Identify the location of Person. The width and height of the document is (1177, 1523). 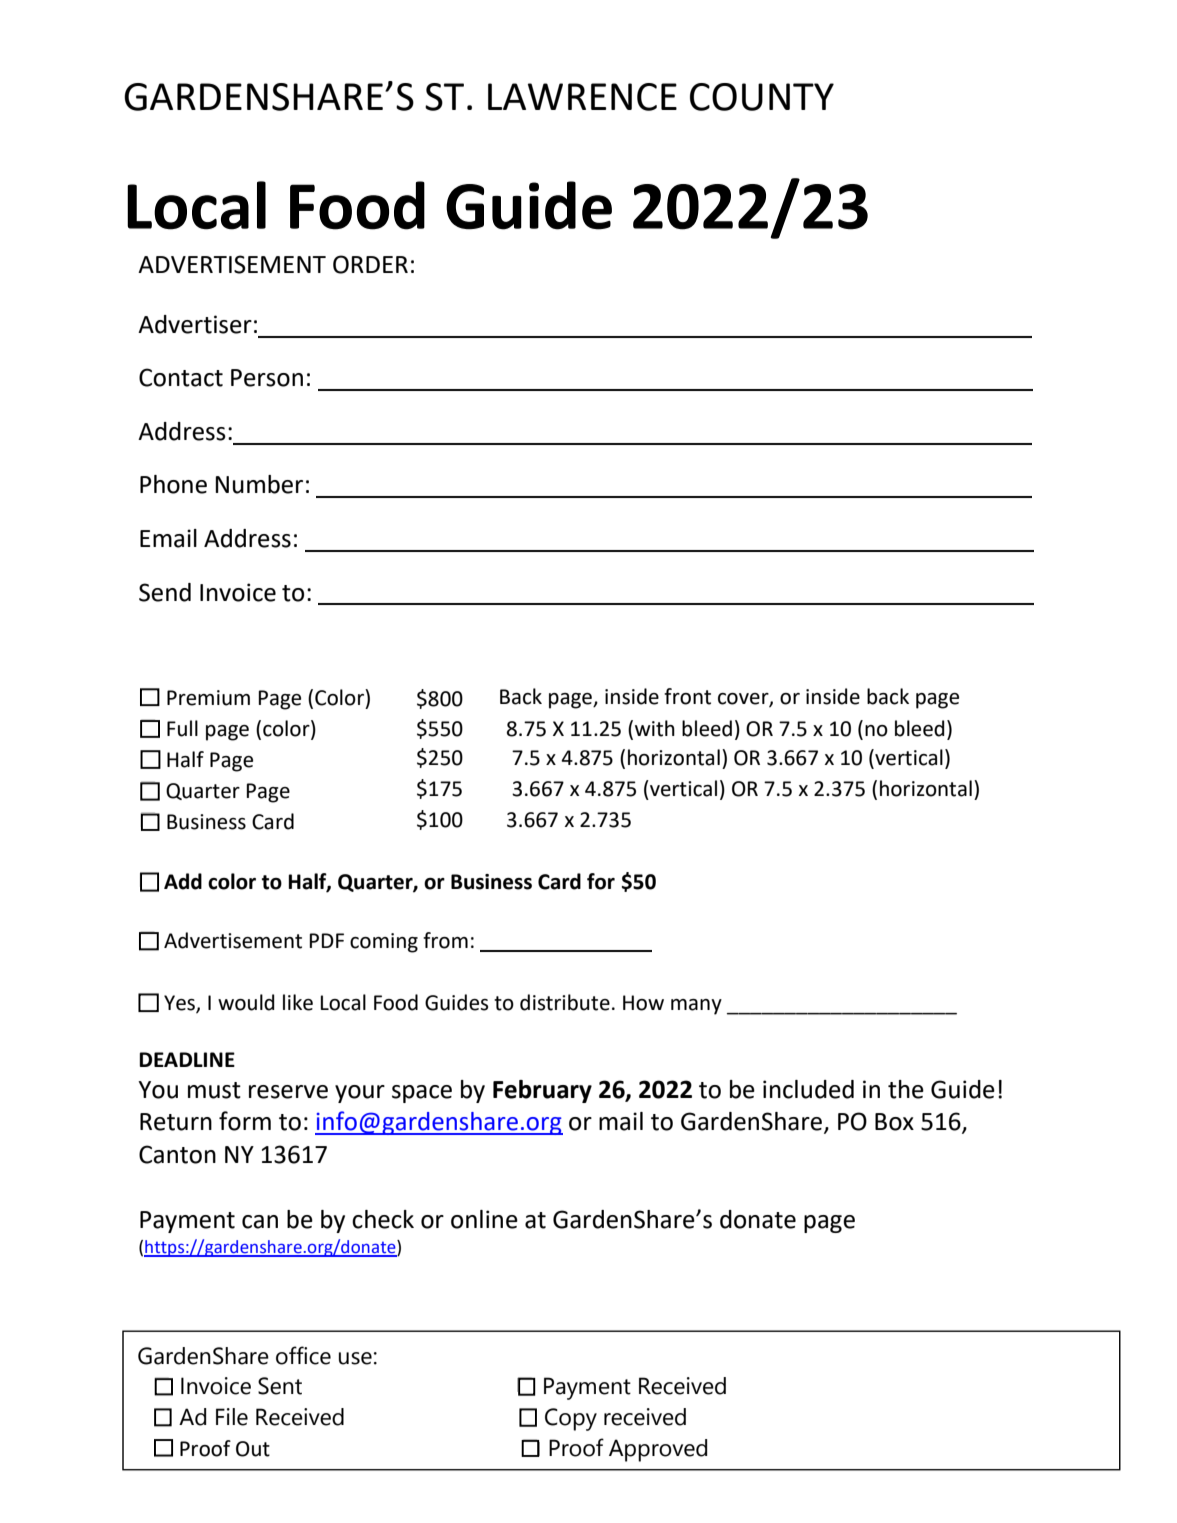
(267, 378).
